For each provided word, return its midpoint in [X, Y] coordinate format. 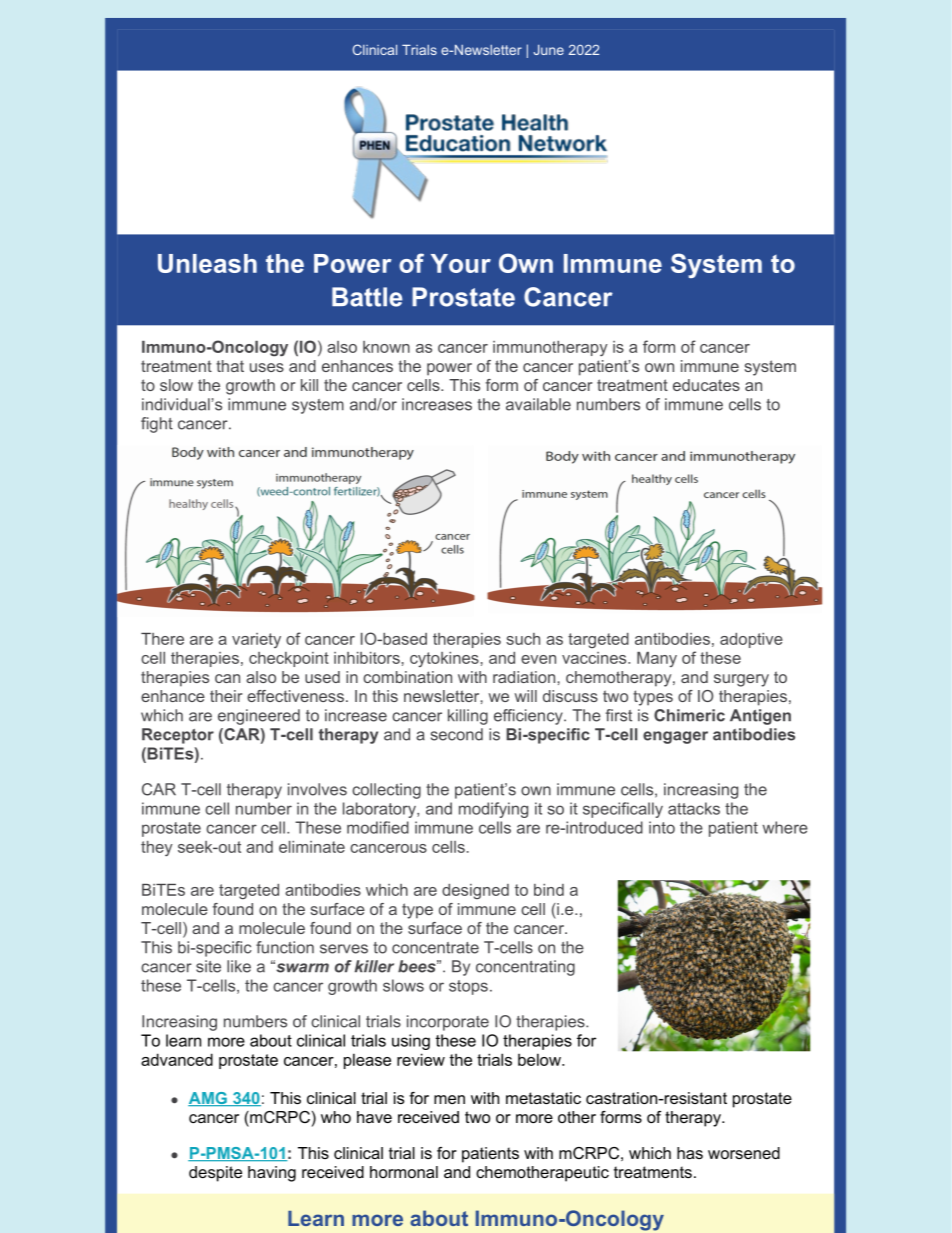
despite [215, 1174]
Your [461, 263]
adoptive [751, 640]
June [549, 50]
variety [256, 640]
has [690, 1153]
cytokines [444, 659]
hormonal [404, 1172]
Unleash [207, 263]
